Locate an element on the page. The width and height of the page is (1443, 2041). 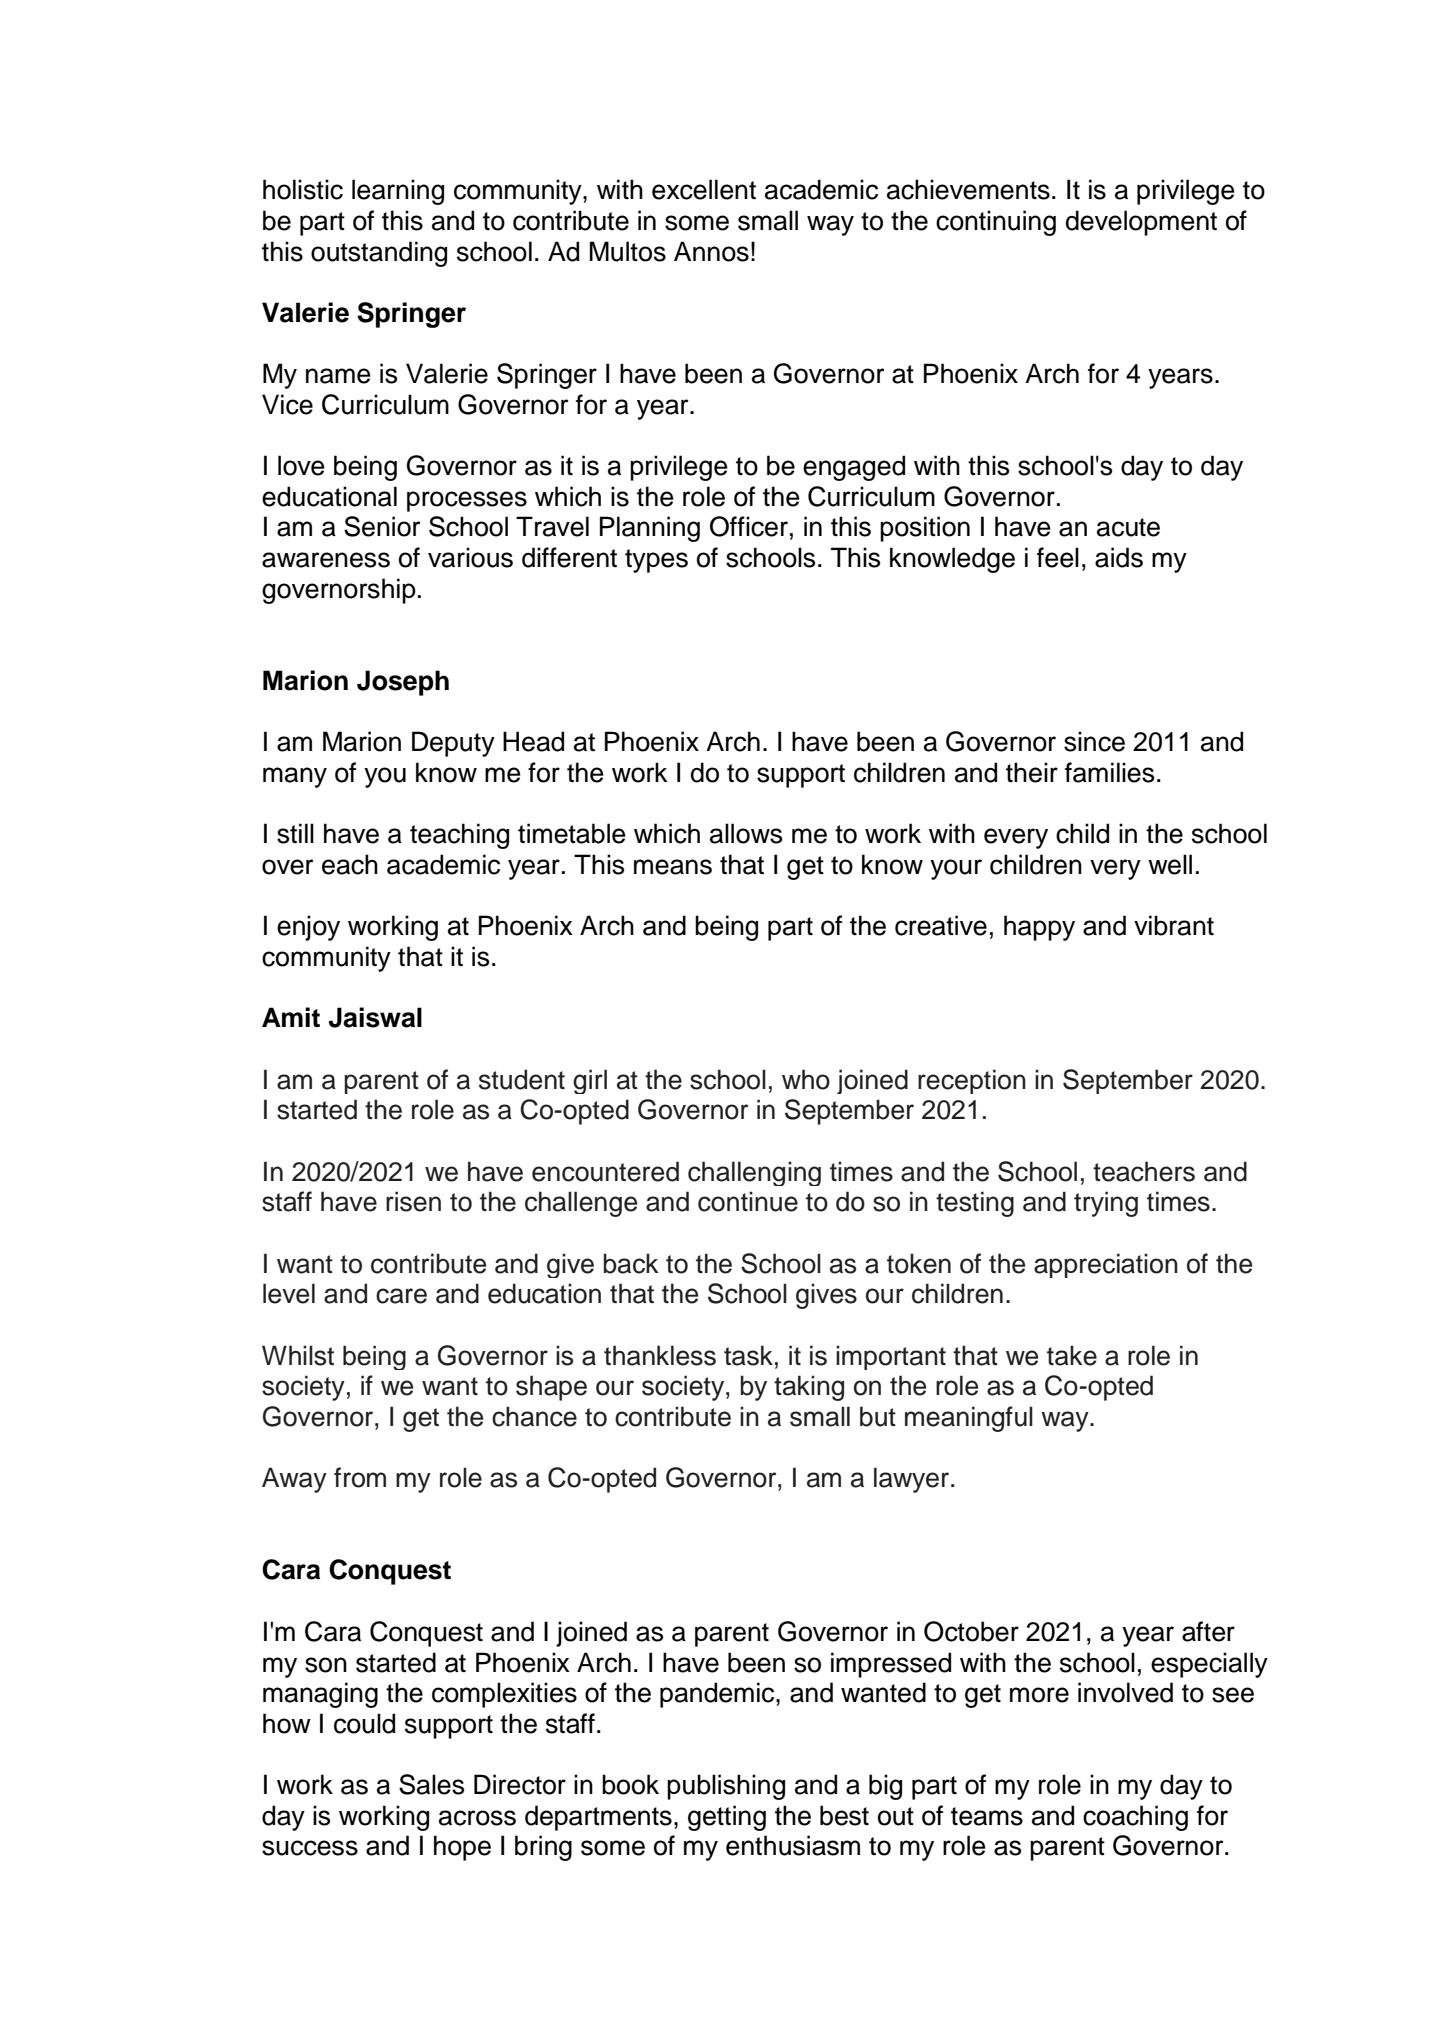
Officer is located at coordinates (749, 526).
